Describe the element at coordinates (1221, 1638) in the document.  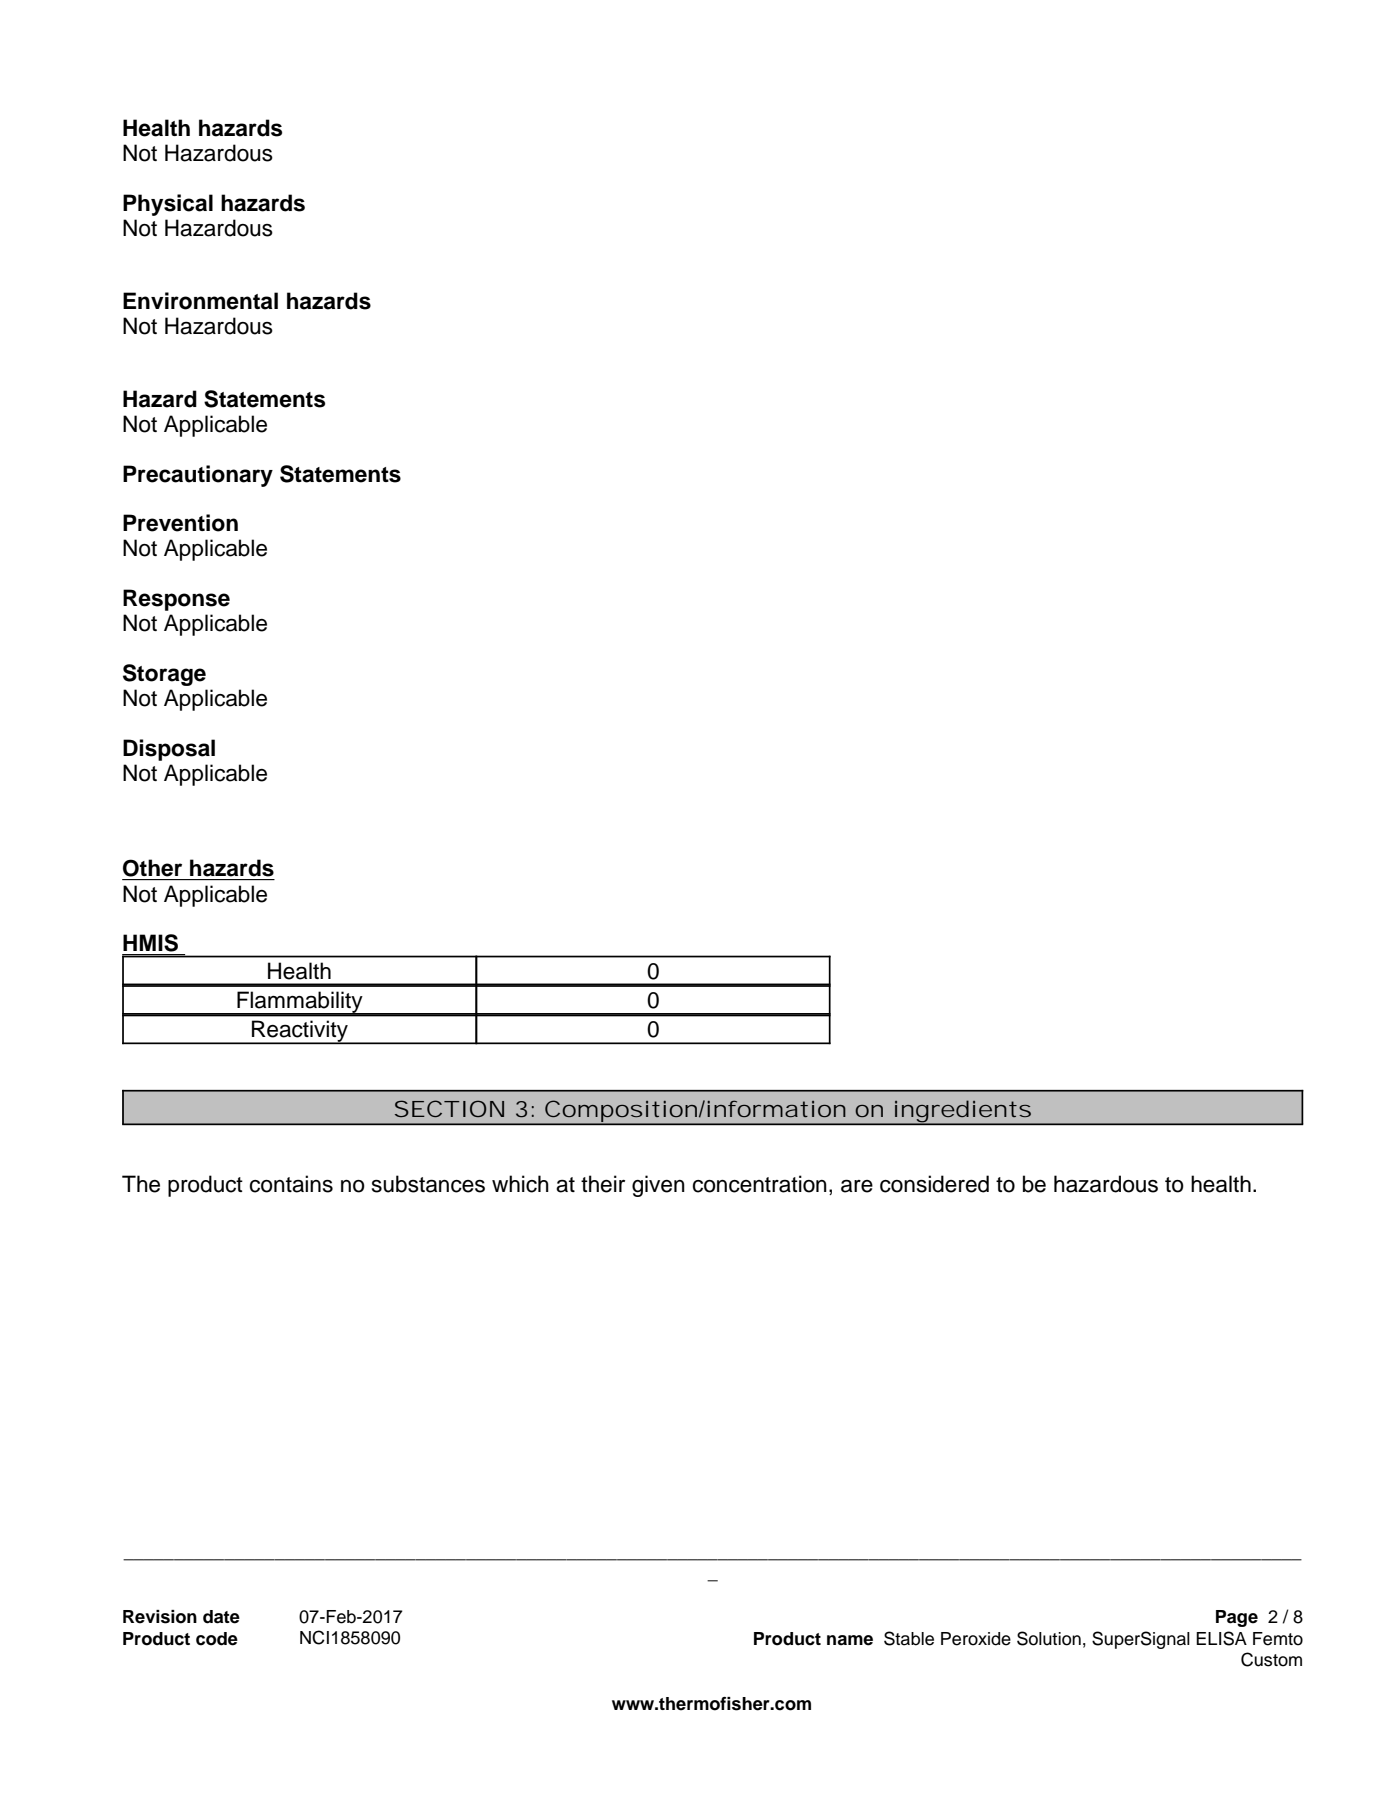
I see `ELISA` at that location.
